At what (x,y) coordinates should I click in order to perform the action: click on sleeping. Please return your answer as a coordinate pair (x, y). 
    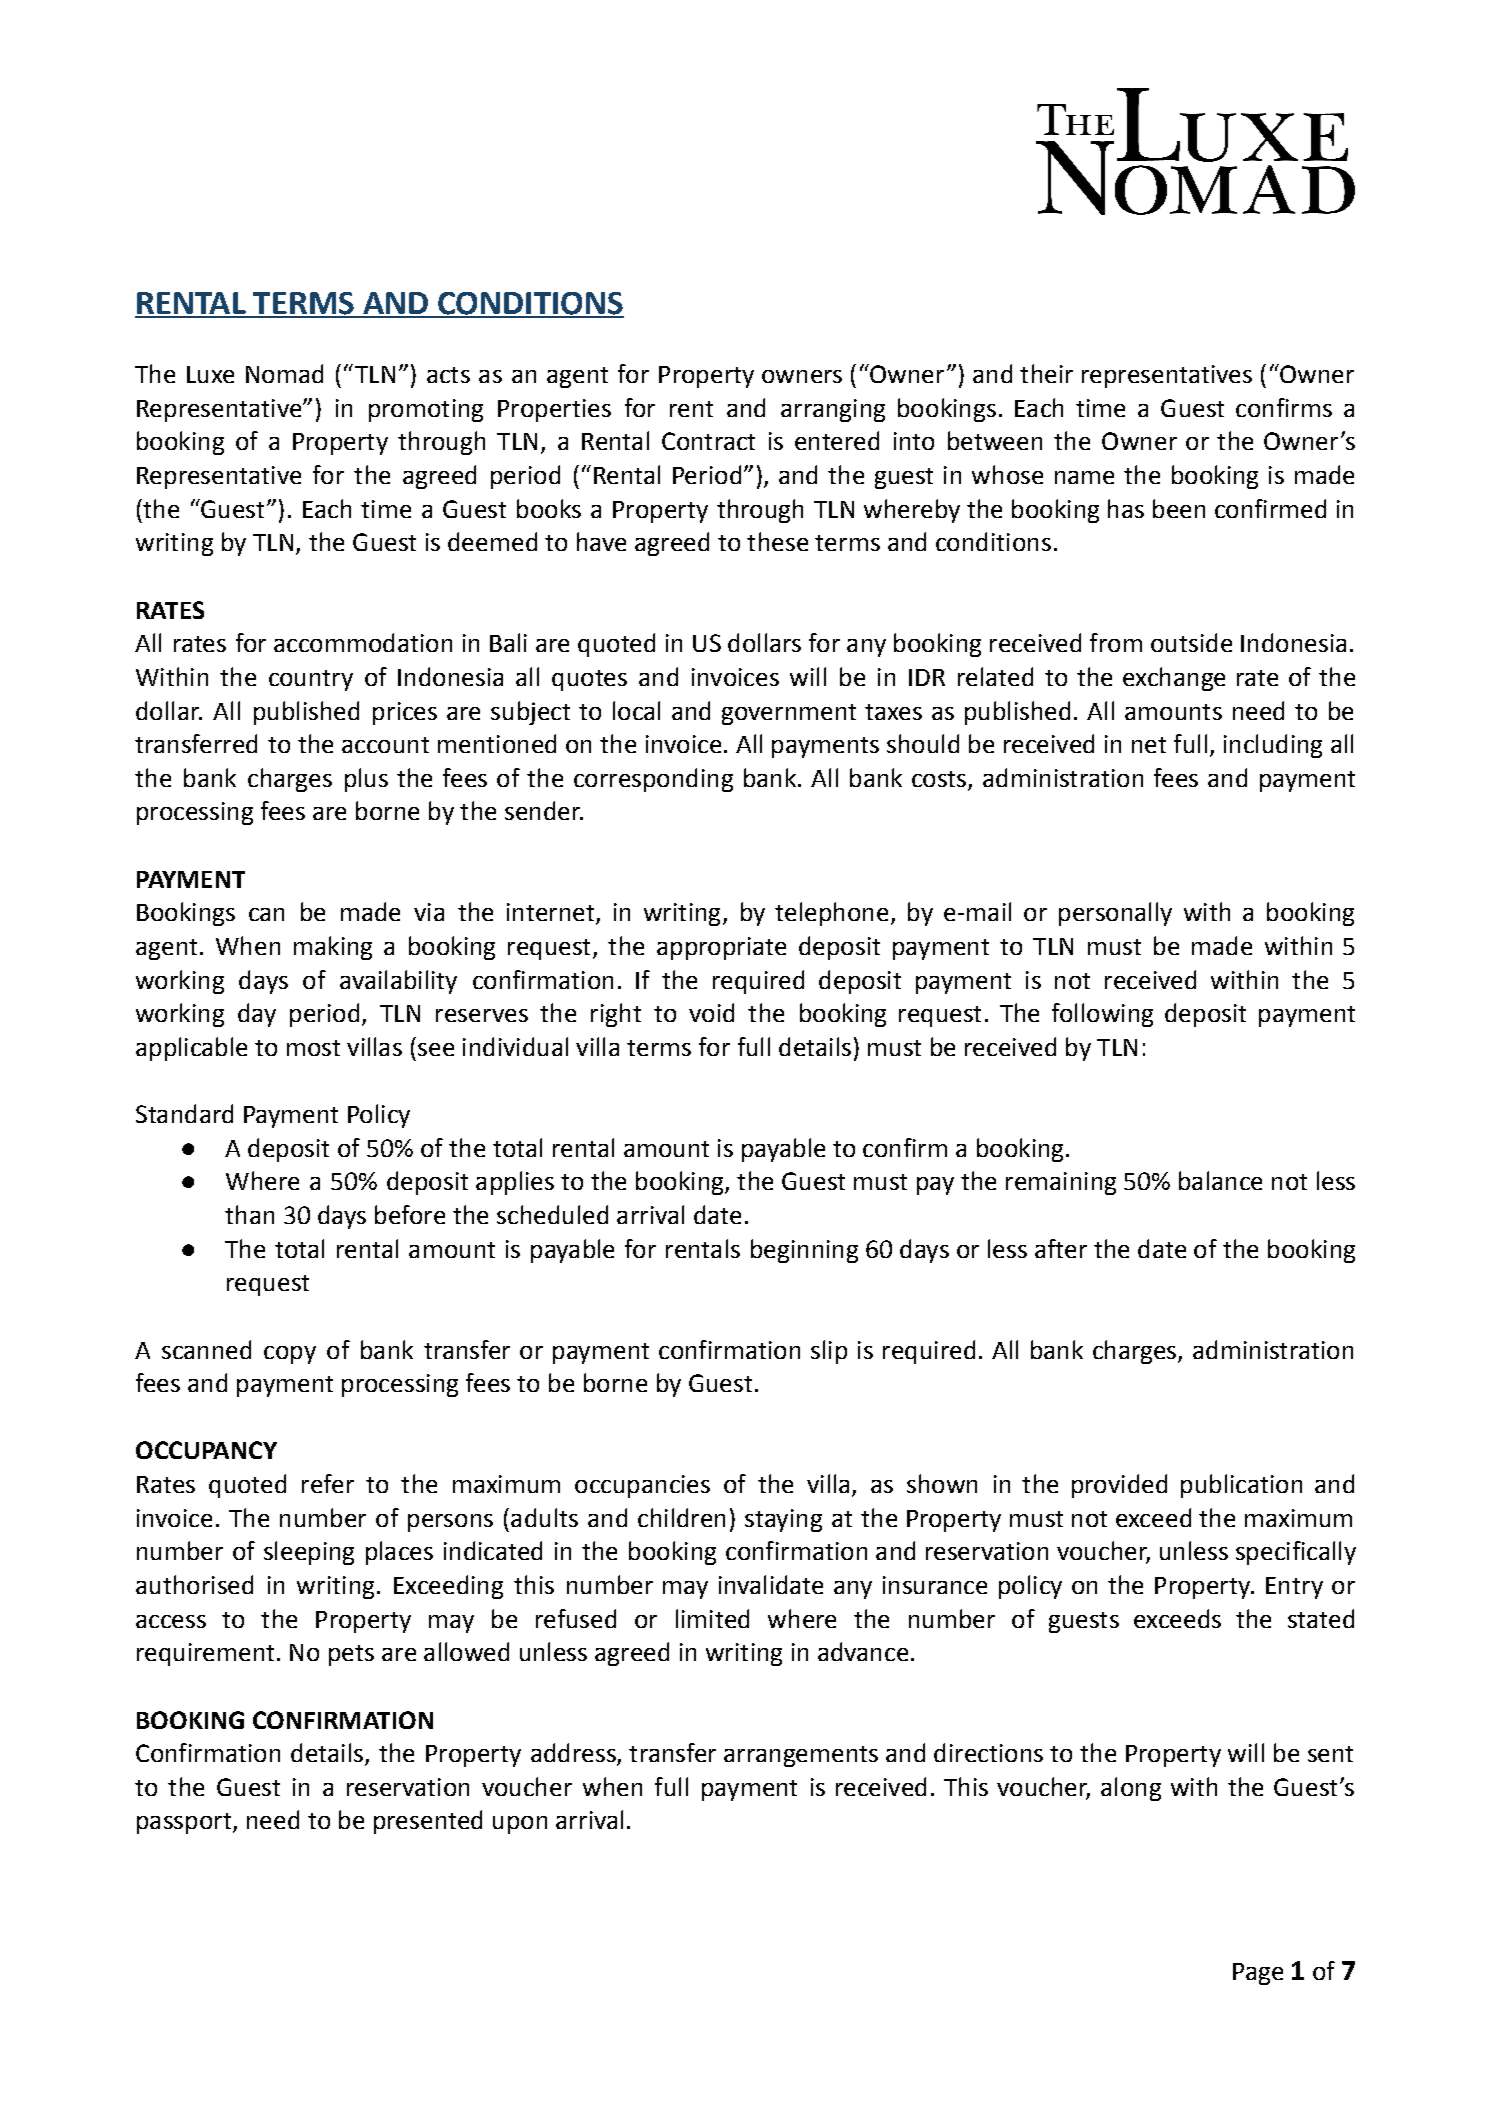
    Looking at the image, I should click on (309, 1553).
